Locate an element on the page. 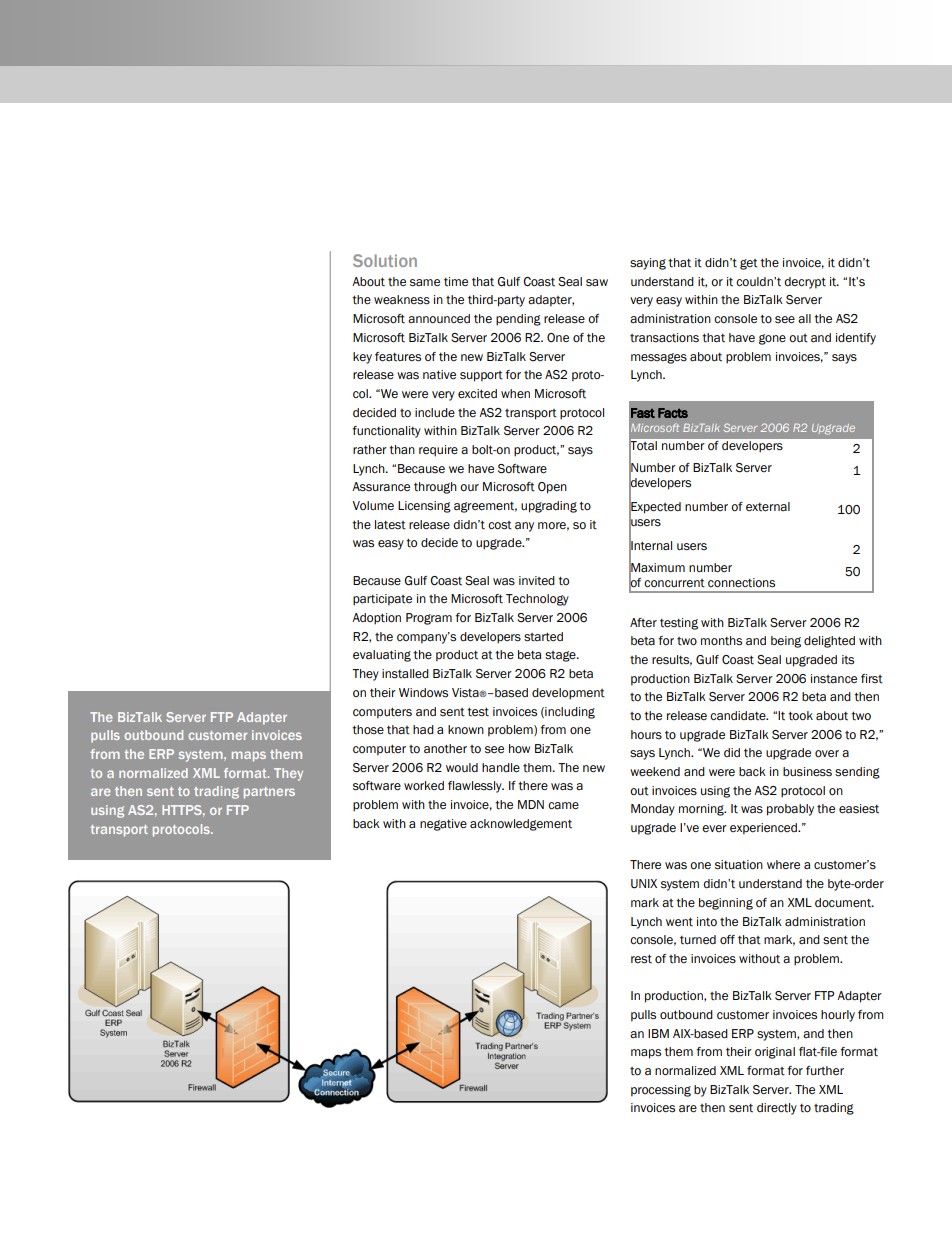  came is located at coordinates (563, 806).
